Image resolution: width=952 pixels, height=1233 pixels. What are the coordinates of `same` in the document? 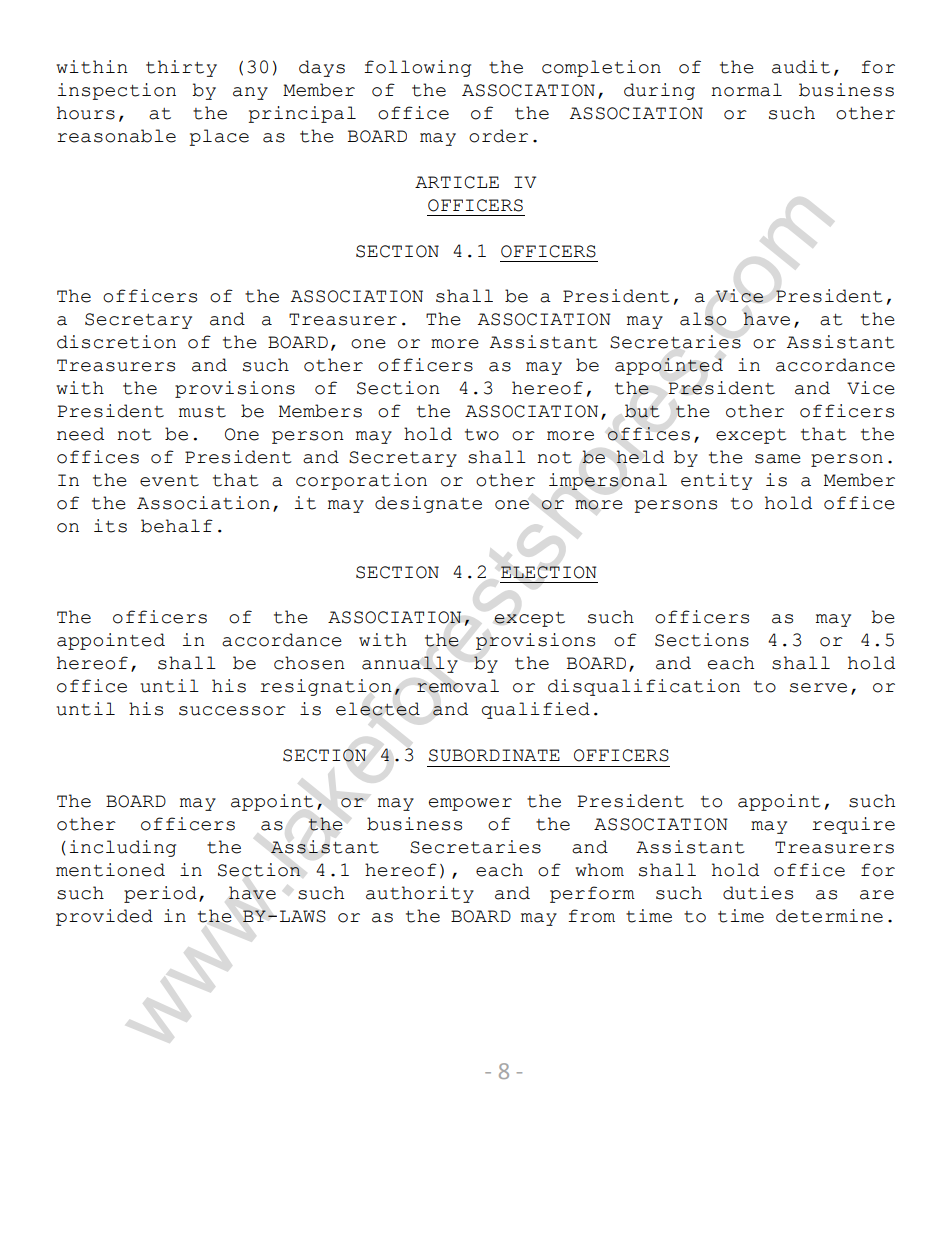 It's located at (778, 459).
